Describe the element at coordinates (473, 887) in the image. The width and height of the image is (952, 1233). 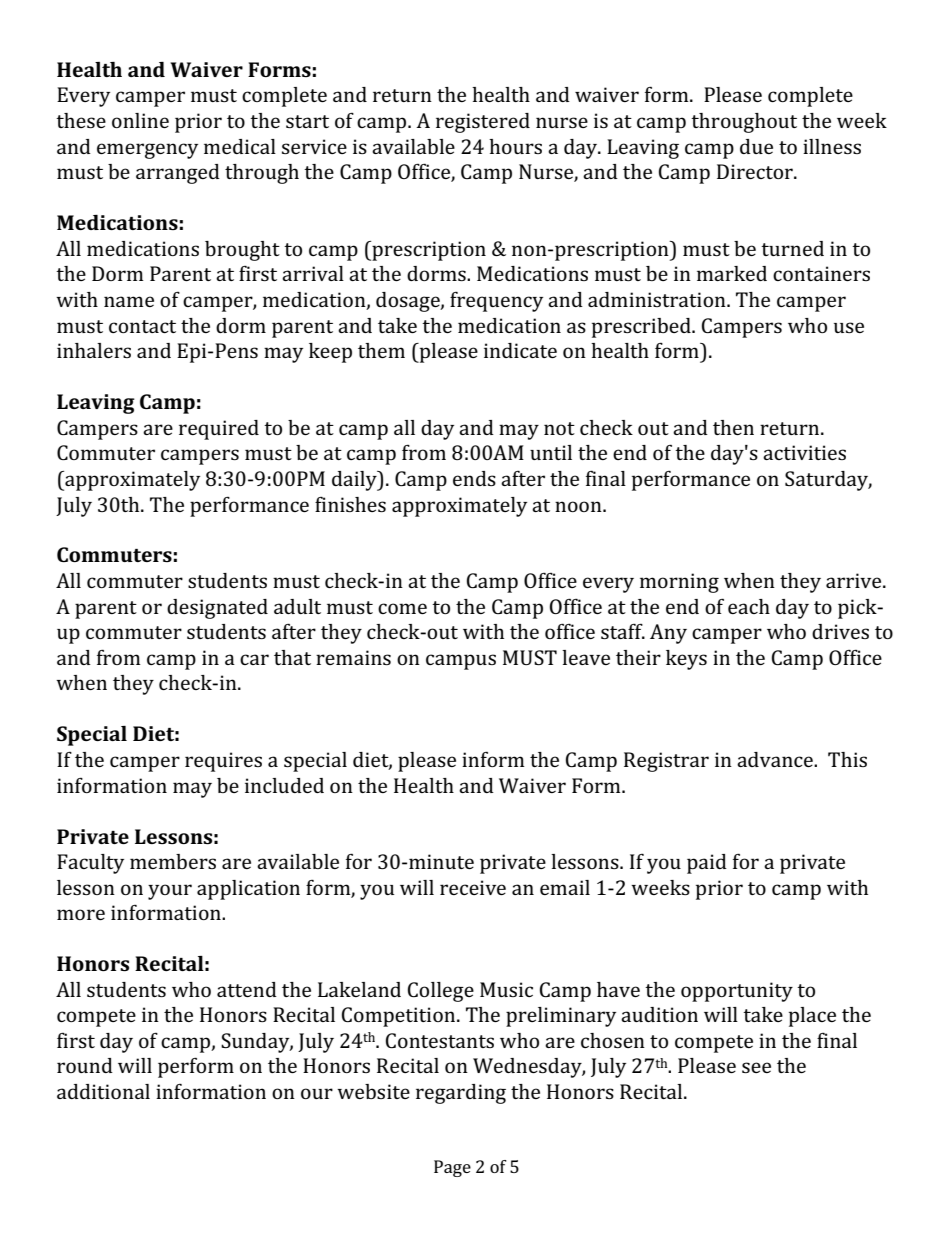
I see `receive` at that location.
